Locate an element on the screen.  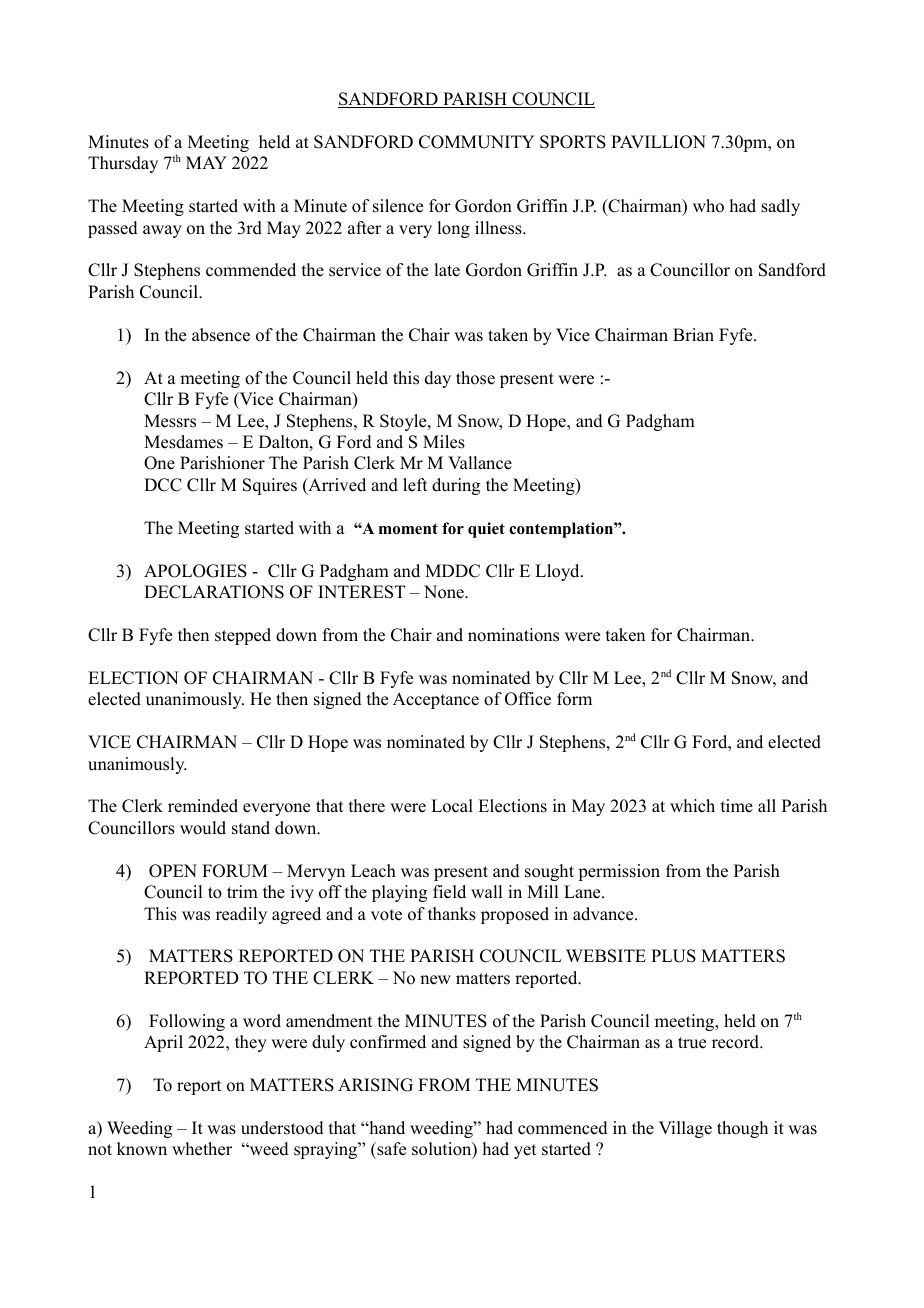
PLUS is located at coordinates (673, 956).
